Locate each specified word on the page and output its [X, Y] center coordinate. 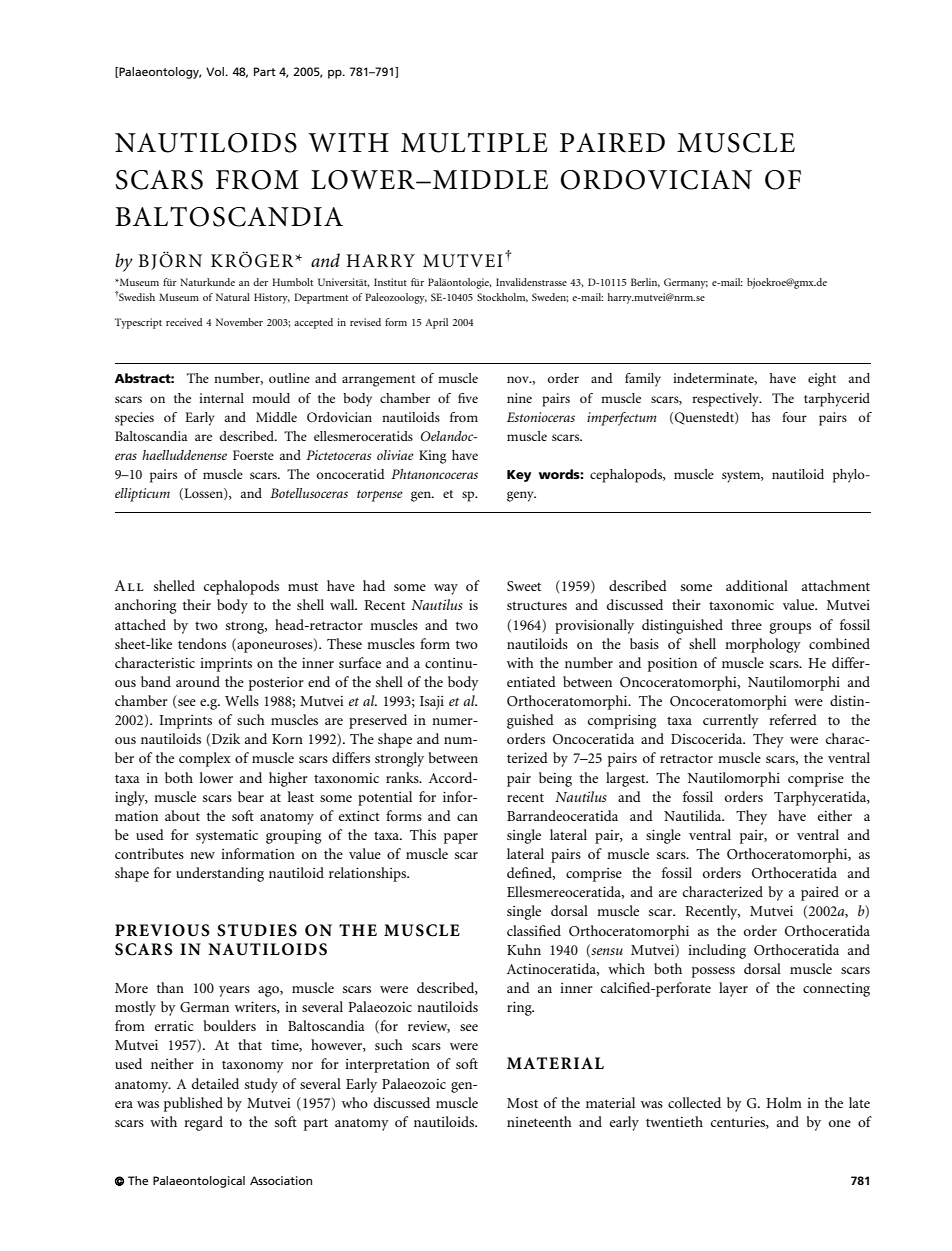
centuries [739, 1122]
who [355, 1102]
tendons [202, 643]
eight [822, 380]
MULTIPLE [474, 142]
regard [203, 1123]
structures [537, 605]
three [746, 624]
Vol [216, 71]
